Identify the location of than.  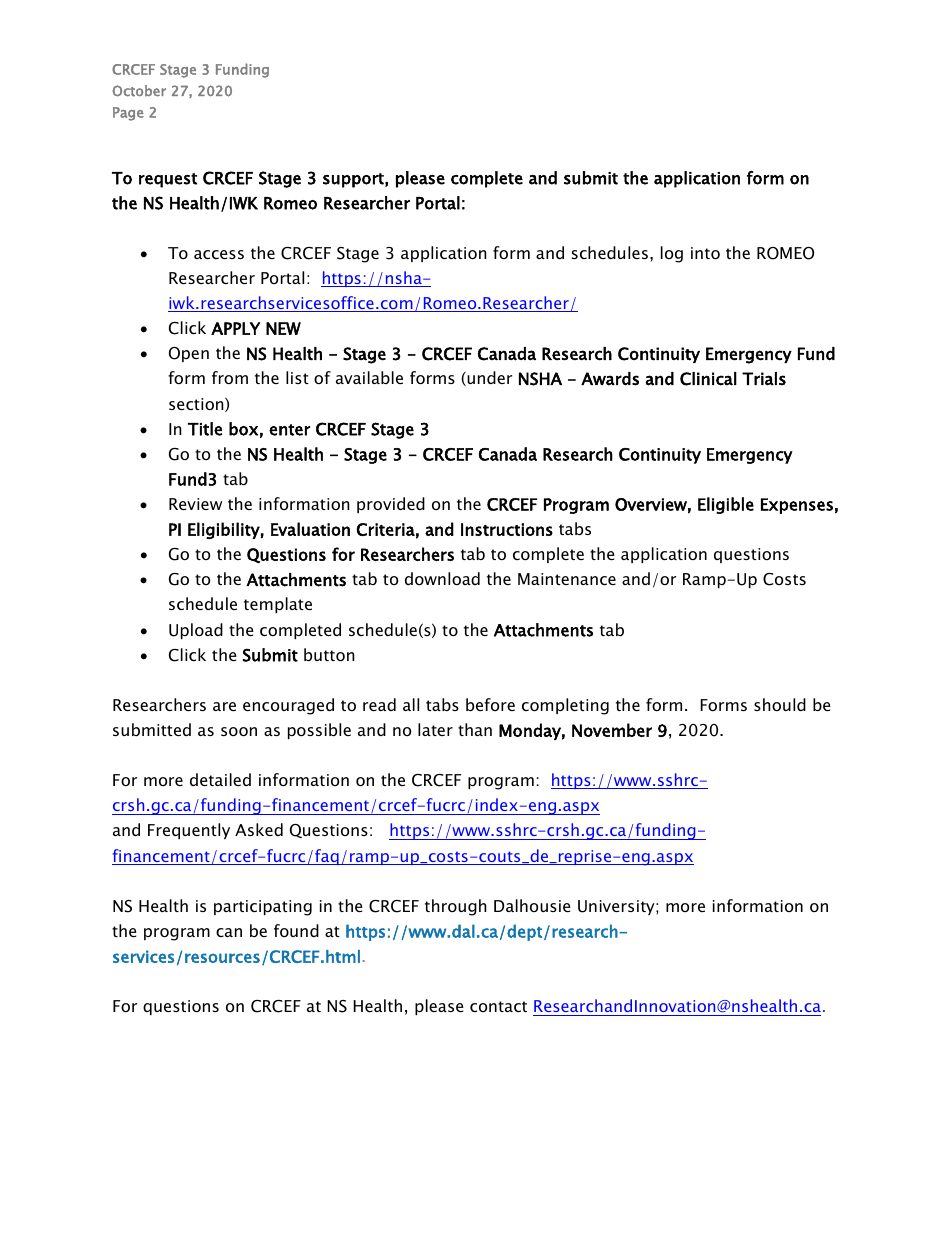
(475, 729).
